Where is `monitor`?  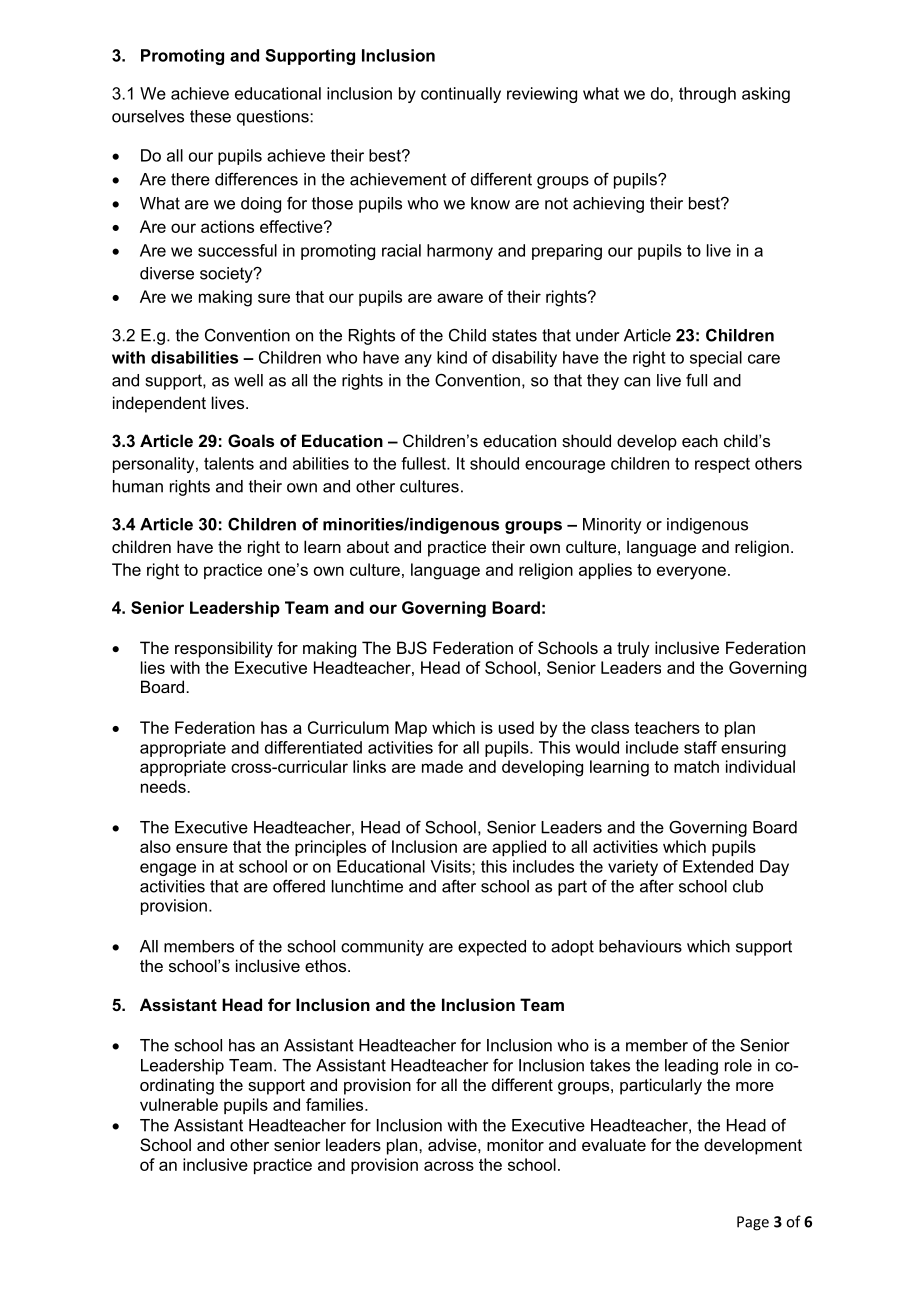 monitor is located at coordinates (515, 1144).
